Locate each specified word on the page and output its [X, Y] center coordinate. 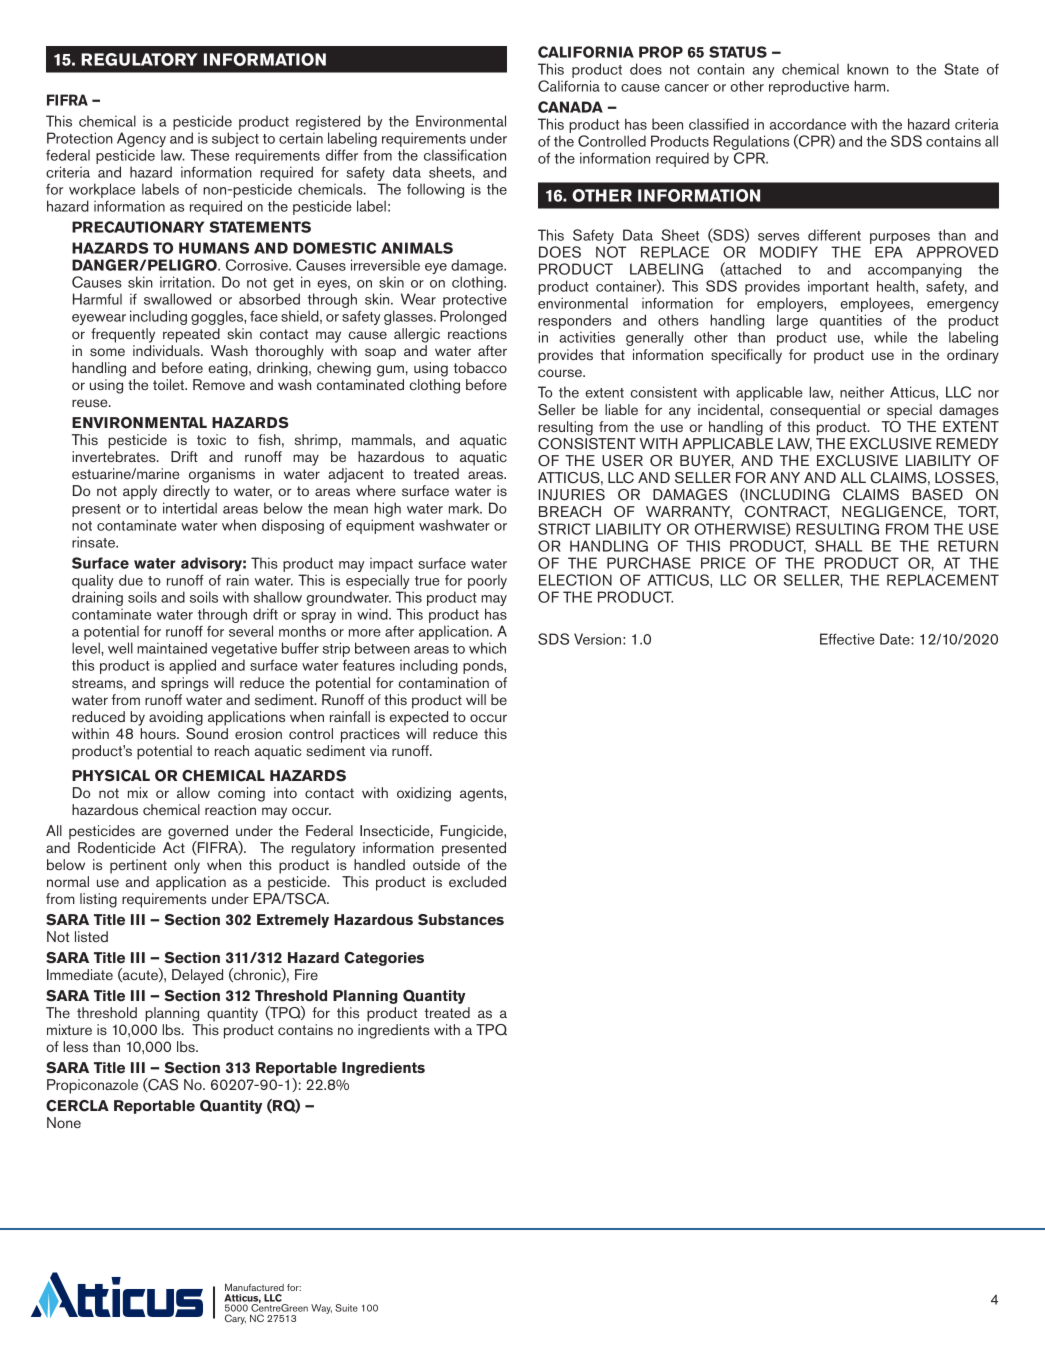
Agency [141, 141]
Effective [847, 639]
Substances [461, 920]
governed [198, 833]
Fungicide [472, 832]
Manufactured [254, 1287]
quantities [851, 321]
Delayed [197, 976]
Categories [384, 959]
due [131, 580]
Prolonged [473, 317]
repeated [191, 335]
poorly [487, 581]
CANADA [570, 107]
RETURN [968, 546]
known [867, 69]
